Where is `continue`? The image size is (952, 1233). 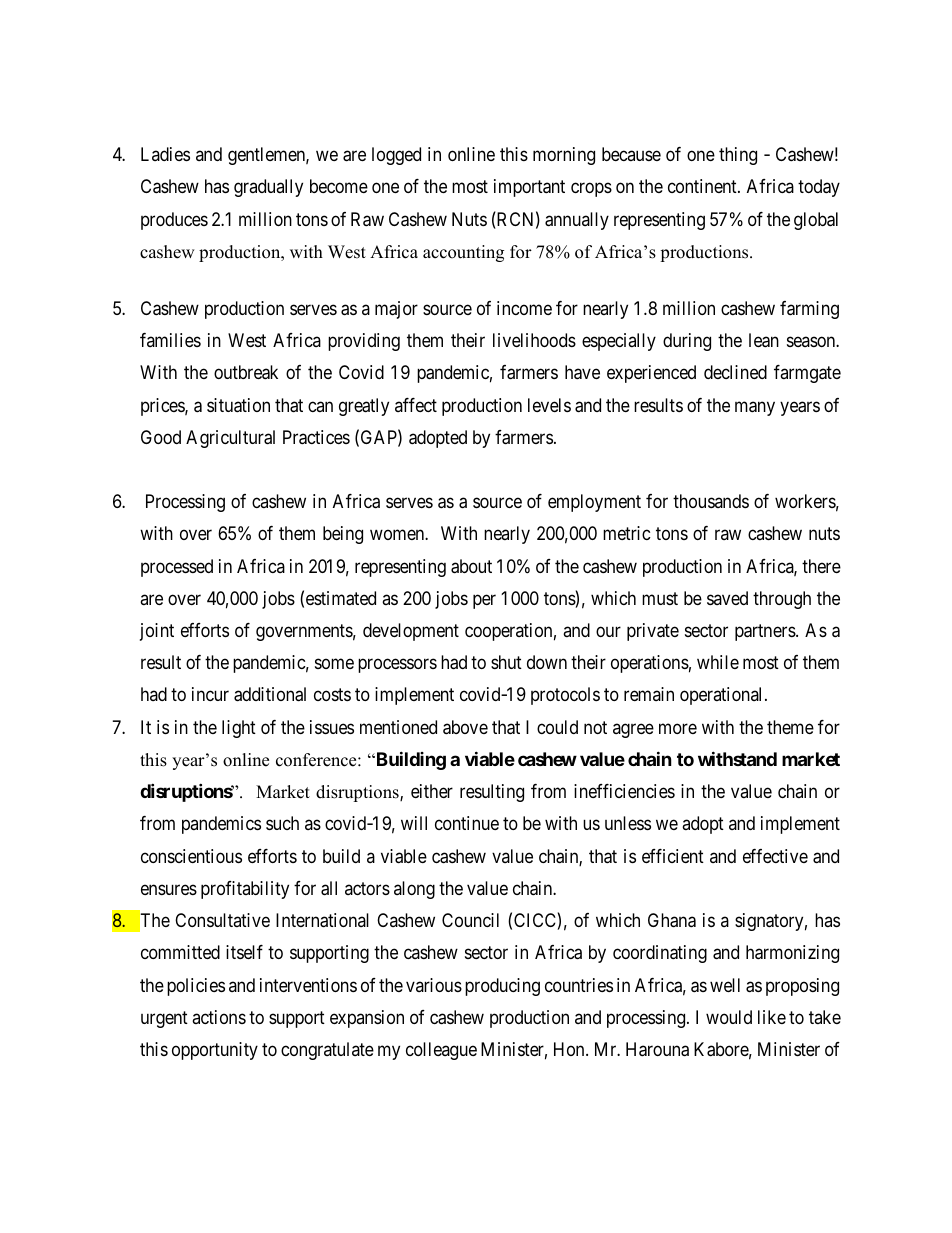 continue is located at coordinates (467, 823).
